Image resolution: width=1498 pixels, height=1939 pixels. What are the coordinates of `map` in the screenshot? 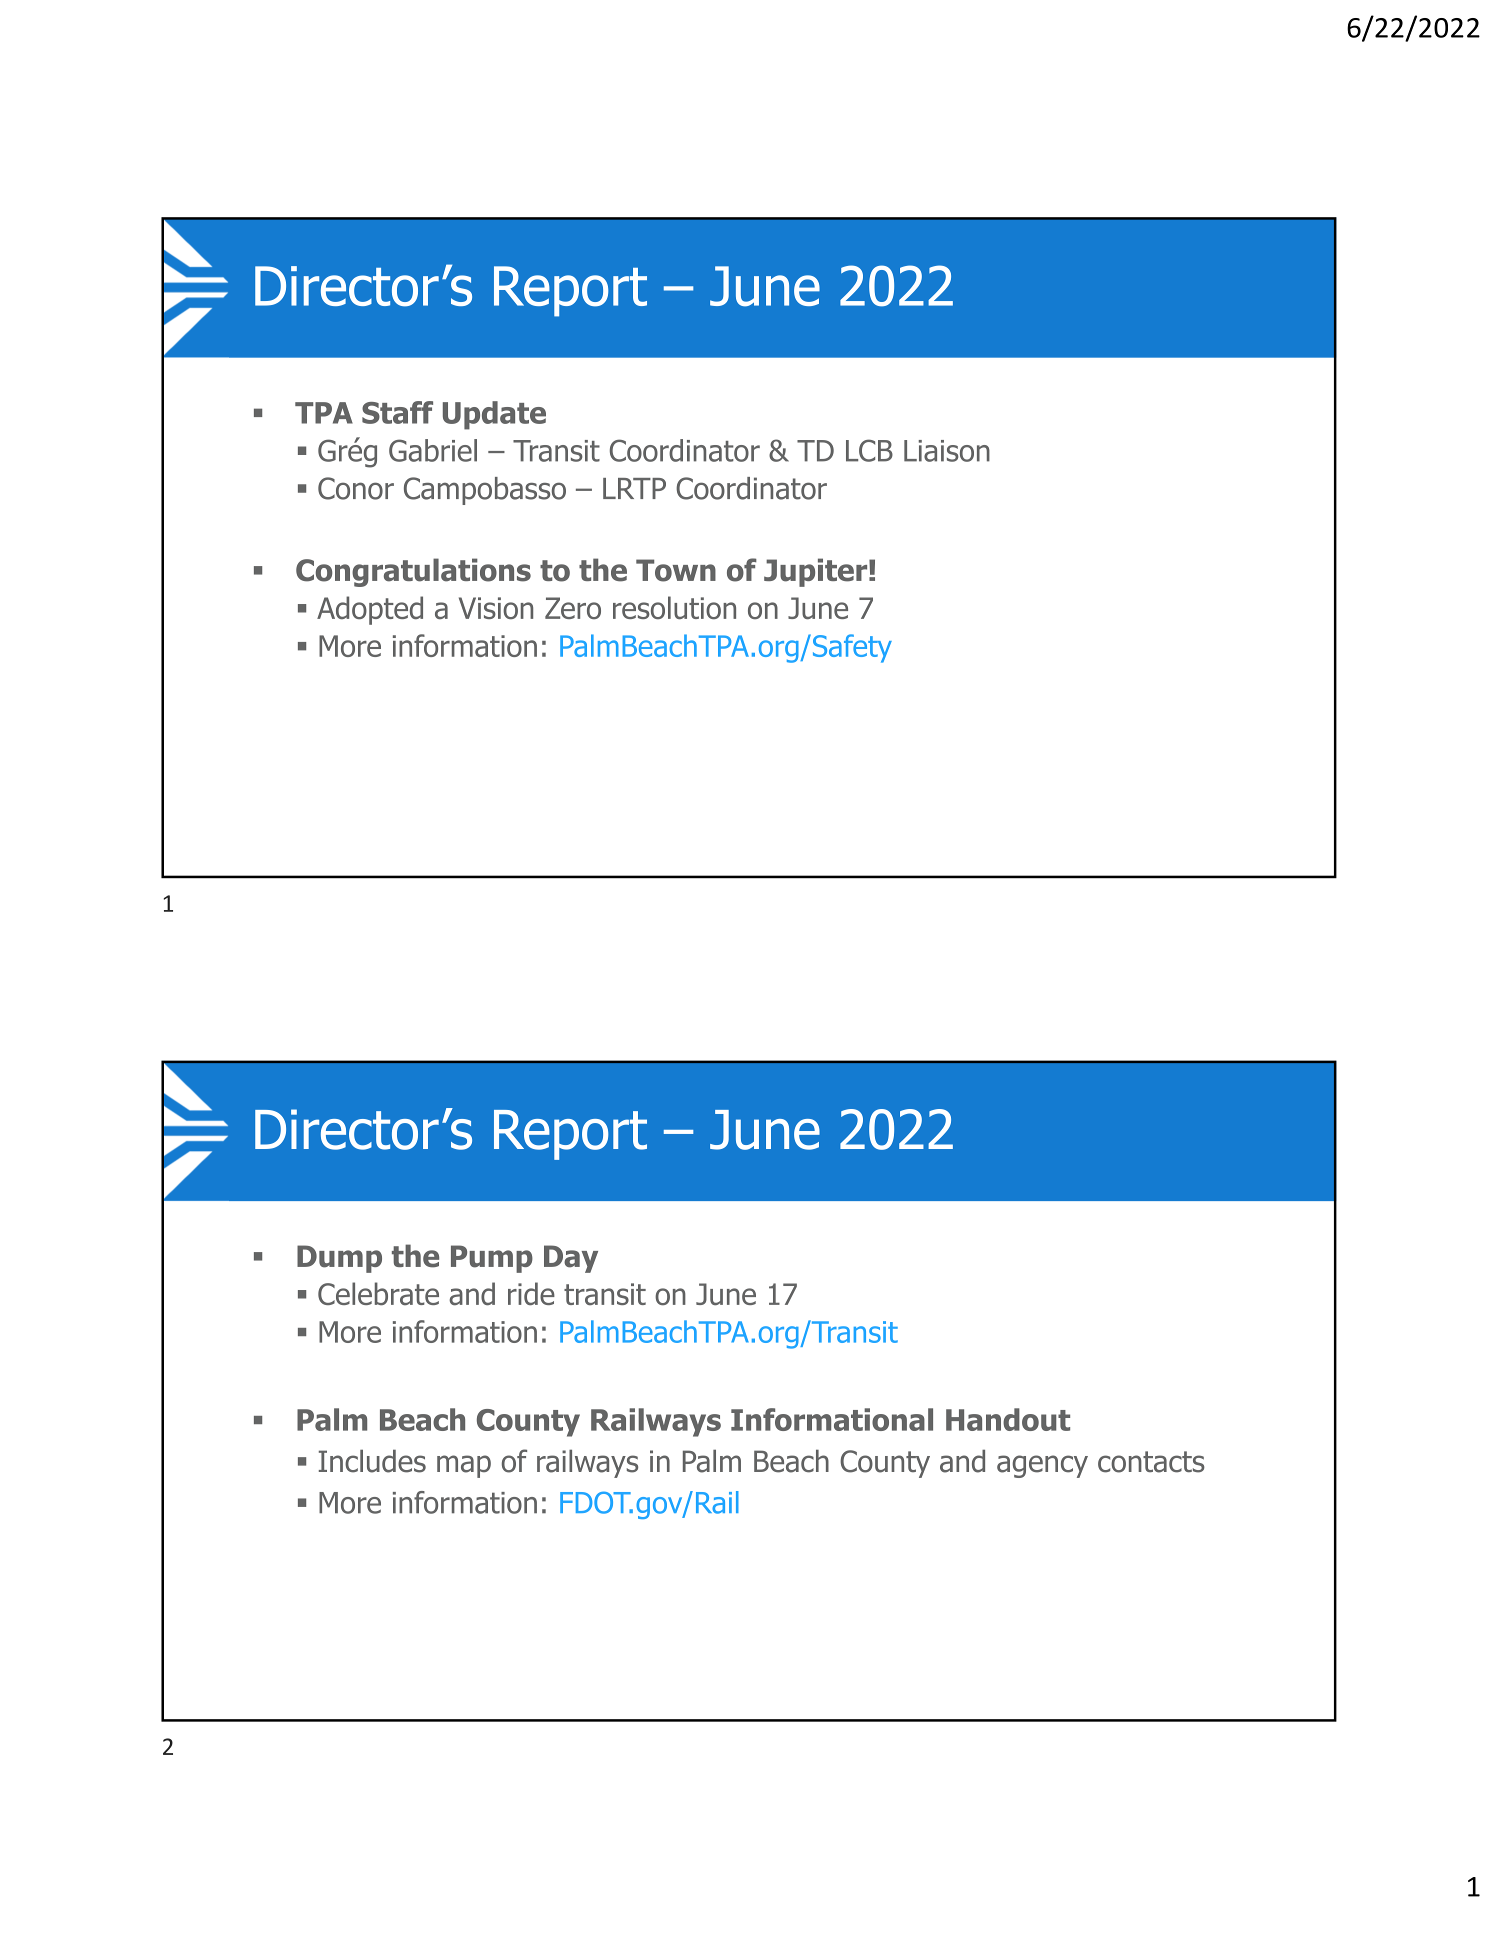 It's located at (464, 1466).
